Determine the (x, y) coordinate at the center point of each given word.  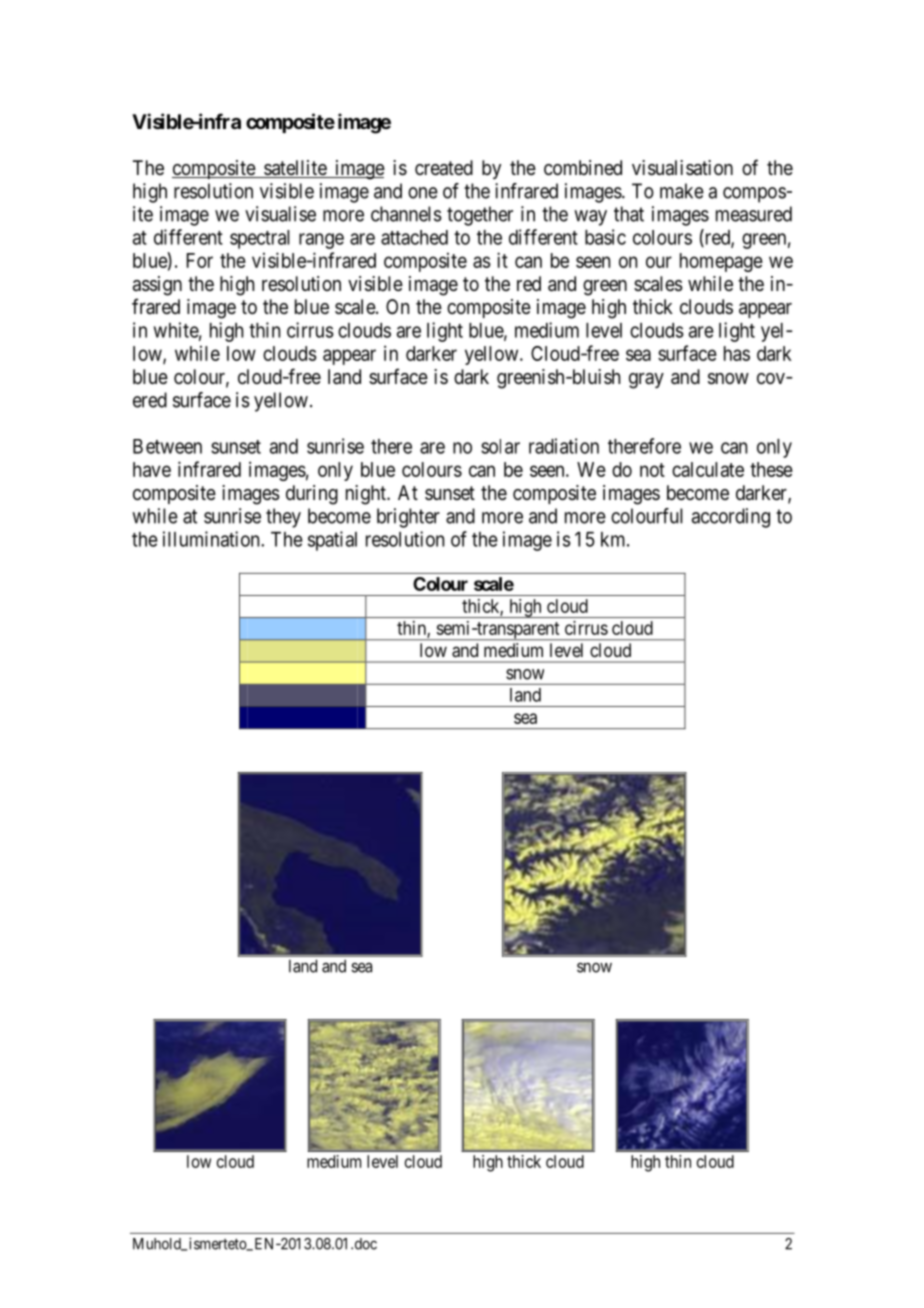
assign (157, 286)
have (152, 469)
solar (500, 446)
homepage (721, 262)
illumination (212, 539)
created (444, 168)
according (731, 518)
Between (167, 446)
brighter (408, 518)
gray (646, 381)
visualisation (682, 168)
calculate (708, 469)
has (737, 353)
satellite (295, 169)
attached (414, 237)
